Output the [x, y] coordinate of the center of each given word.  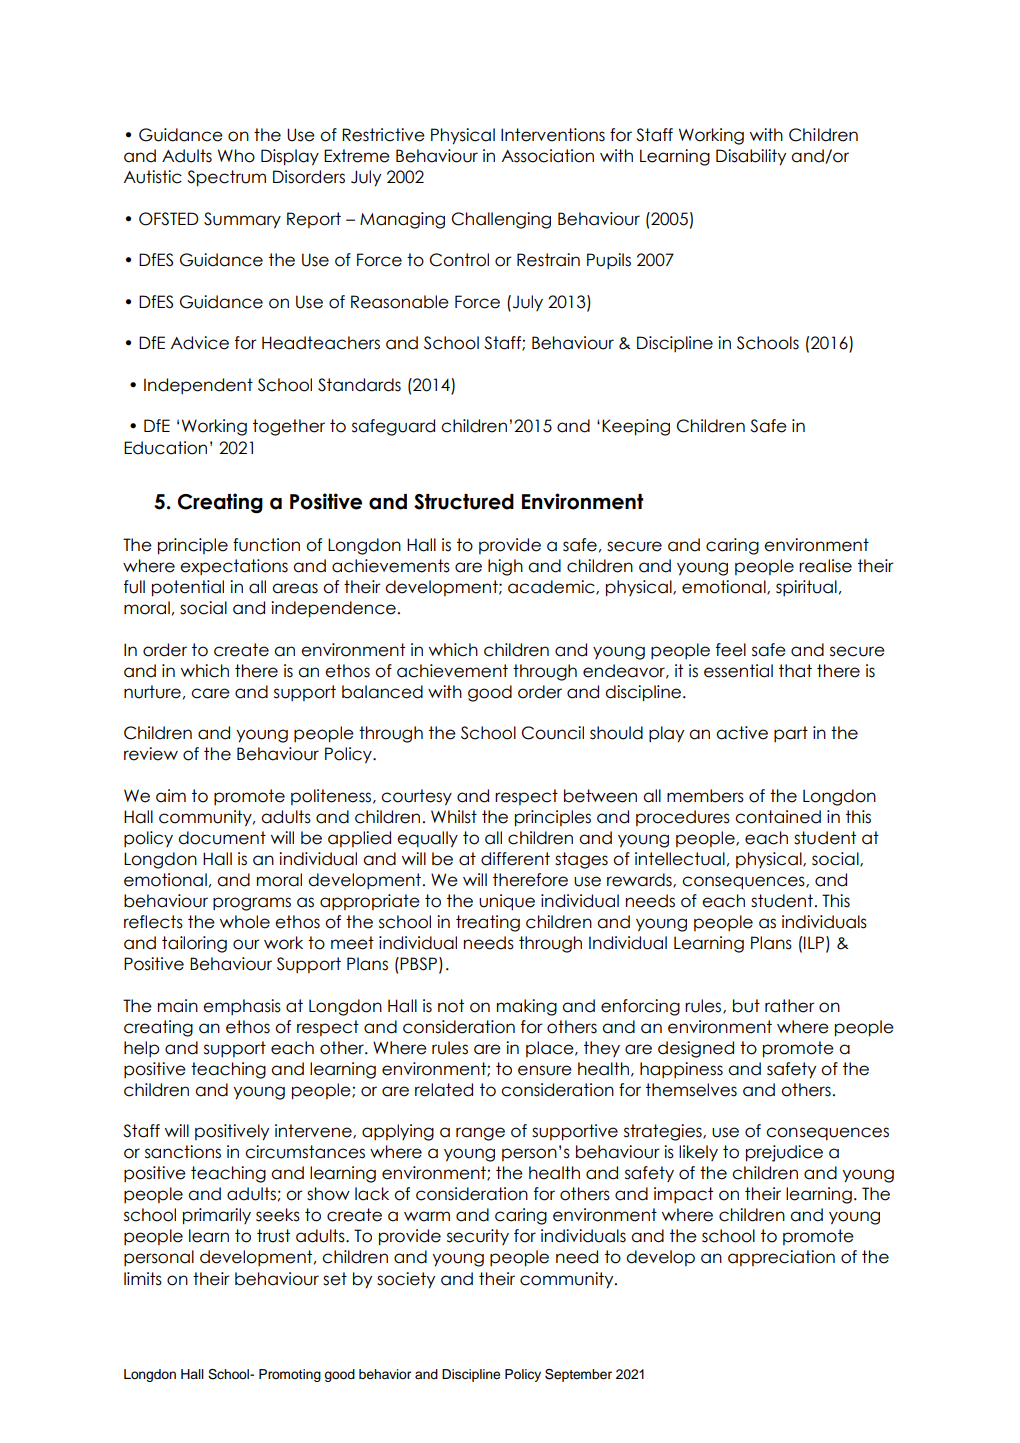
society [406, 1280]
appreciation [781, 1258]
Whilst [454, 817]
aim [171, 796]
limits [143, 1279]
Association [548, 156]
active [742, 733]
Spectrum [226, 178]
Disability [751, 157]
